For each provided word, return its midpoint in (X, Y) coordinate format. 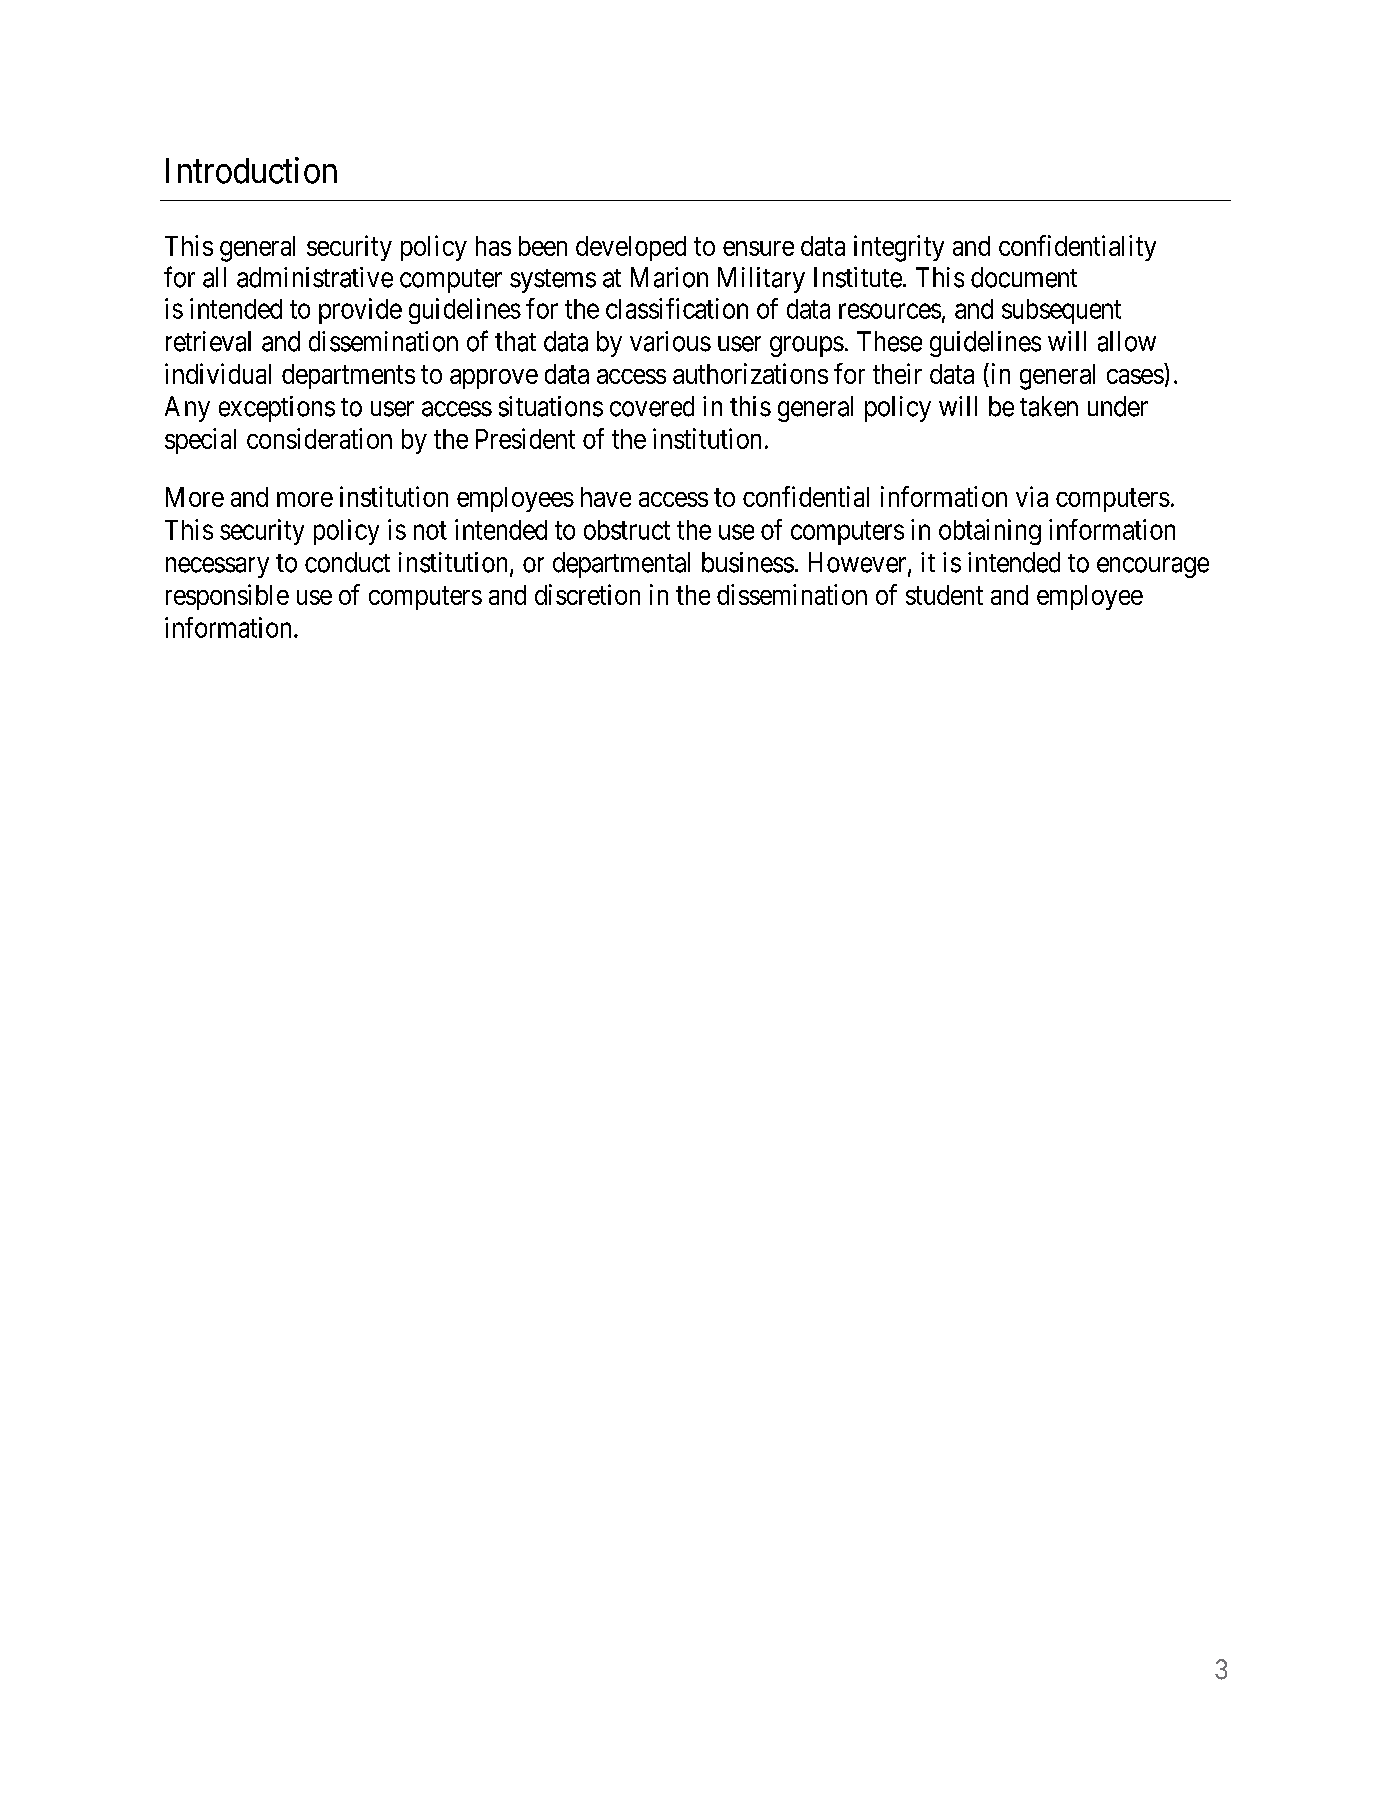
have (606, 497)
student (944, 595)
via (1032, 496)
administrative (315, 277)
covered (652, 406)
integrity (899, 248)
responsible (227, 597)
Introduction (251, 170)
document (1024, 277)
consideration (319, 438)
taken (1049, 406)
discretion (587, 594)
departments (348, 376)
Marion (669, 277)
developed (631, 248)
